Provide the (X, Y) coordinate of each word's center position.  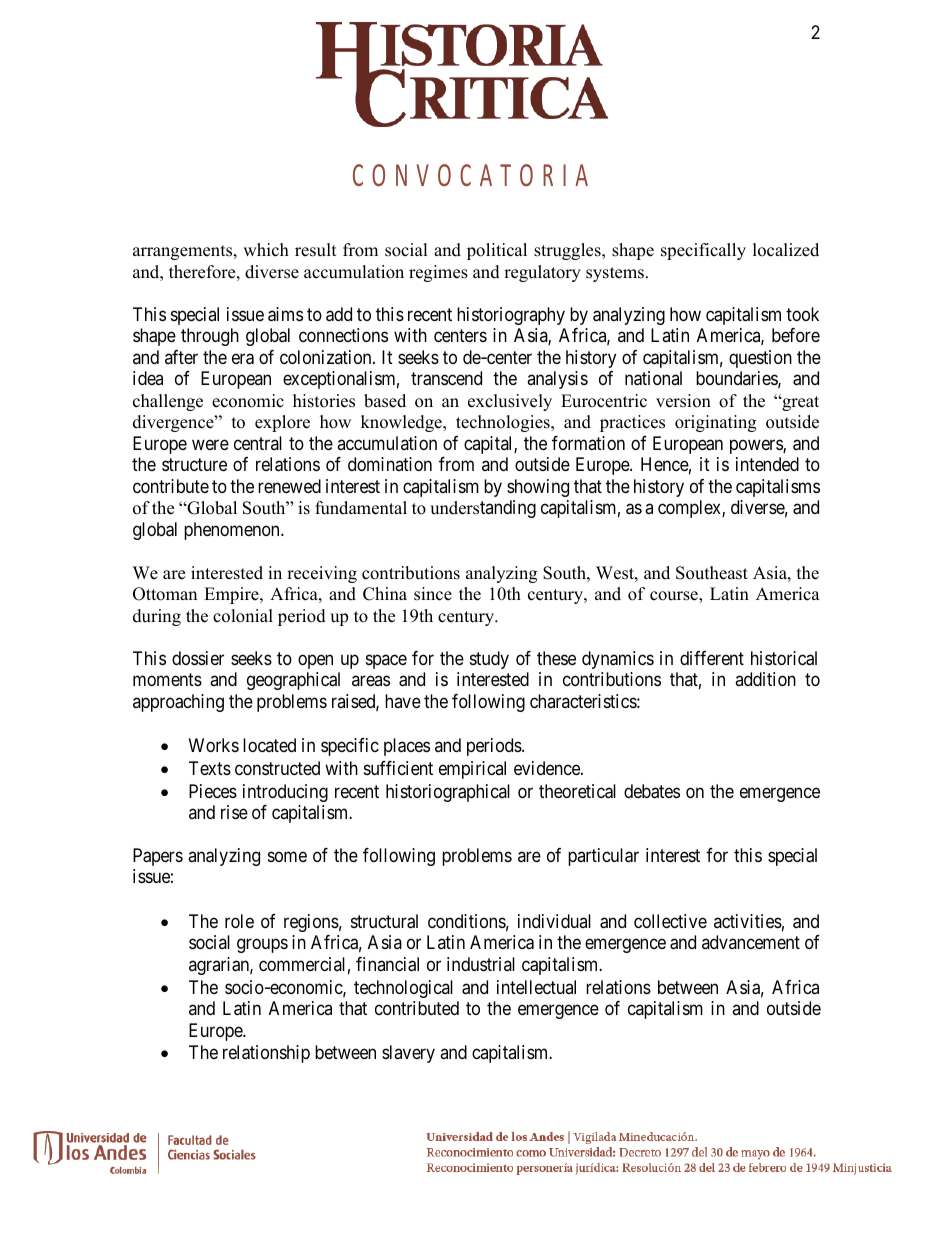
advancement (751, 942)
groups (262, 946)
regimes (438, 273)
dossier (198, 658)
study (489, 660)
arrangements (184, 252)
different (712, 658)
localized (786, 250)
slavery (408, 1054)
